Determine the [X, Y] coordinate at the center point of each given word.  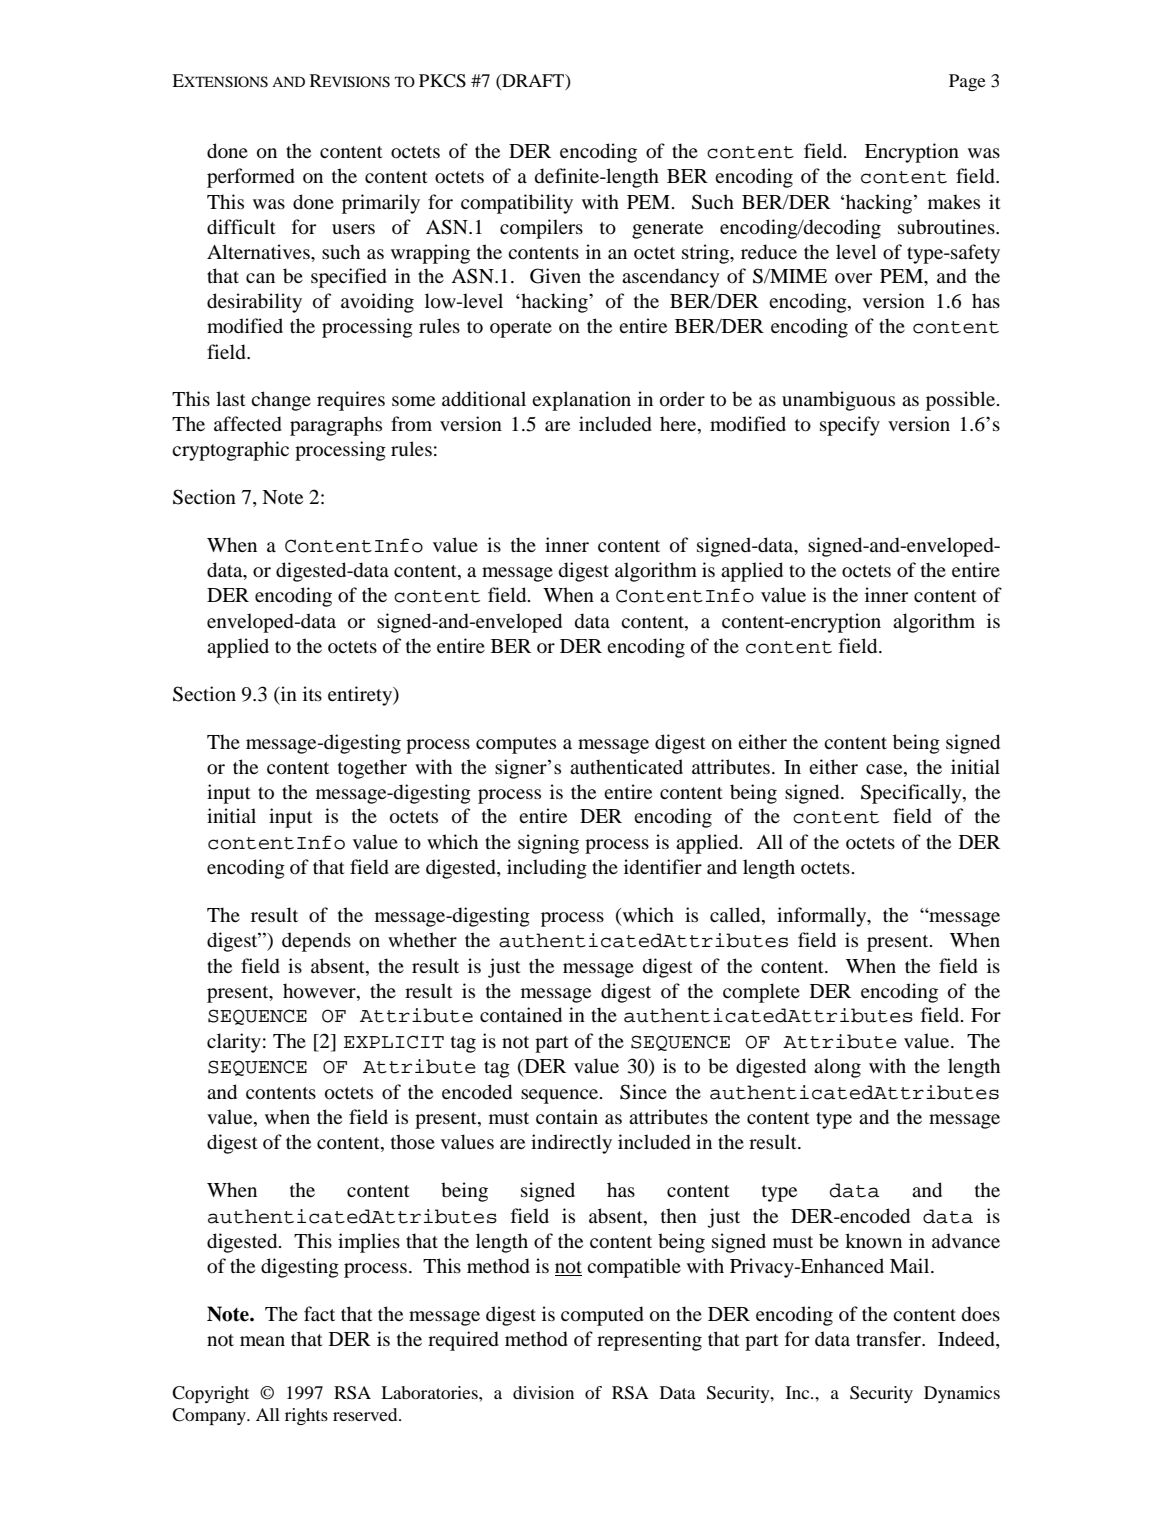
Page [967, 82]
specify [850, 426]
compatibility [517, 204]
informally [823, 917]
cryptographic [230, 451]
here [679, 425]
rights [306, 1416]
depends [316, 942]
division [543, 1392]
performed [251, 178]
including [547, 869]
